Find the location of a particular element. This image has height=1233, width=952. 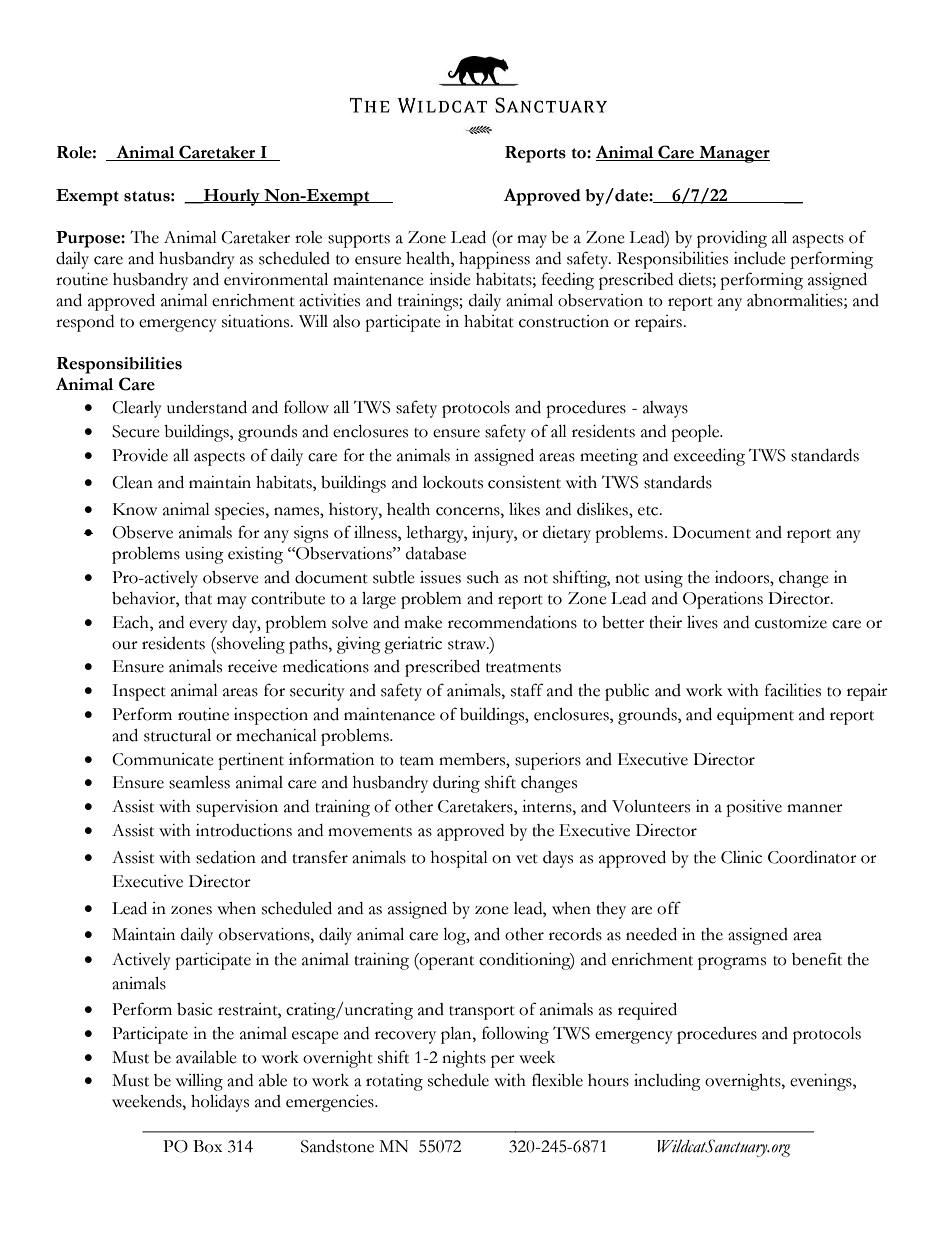

Manager is located at coordinates (733, 154).
